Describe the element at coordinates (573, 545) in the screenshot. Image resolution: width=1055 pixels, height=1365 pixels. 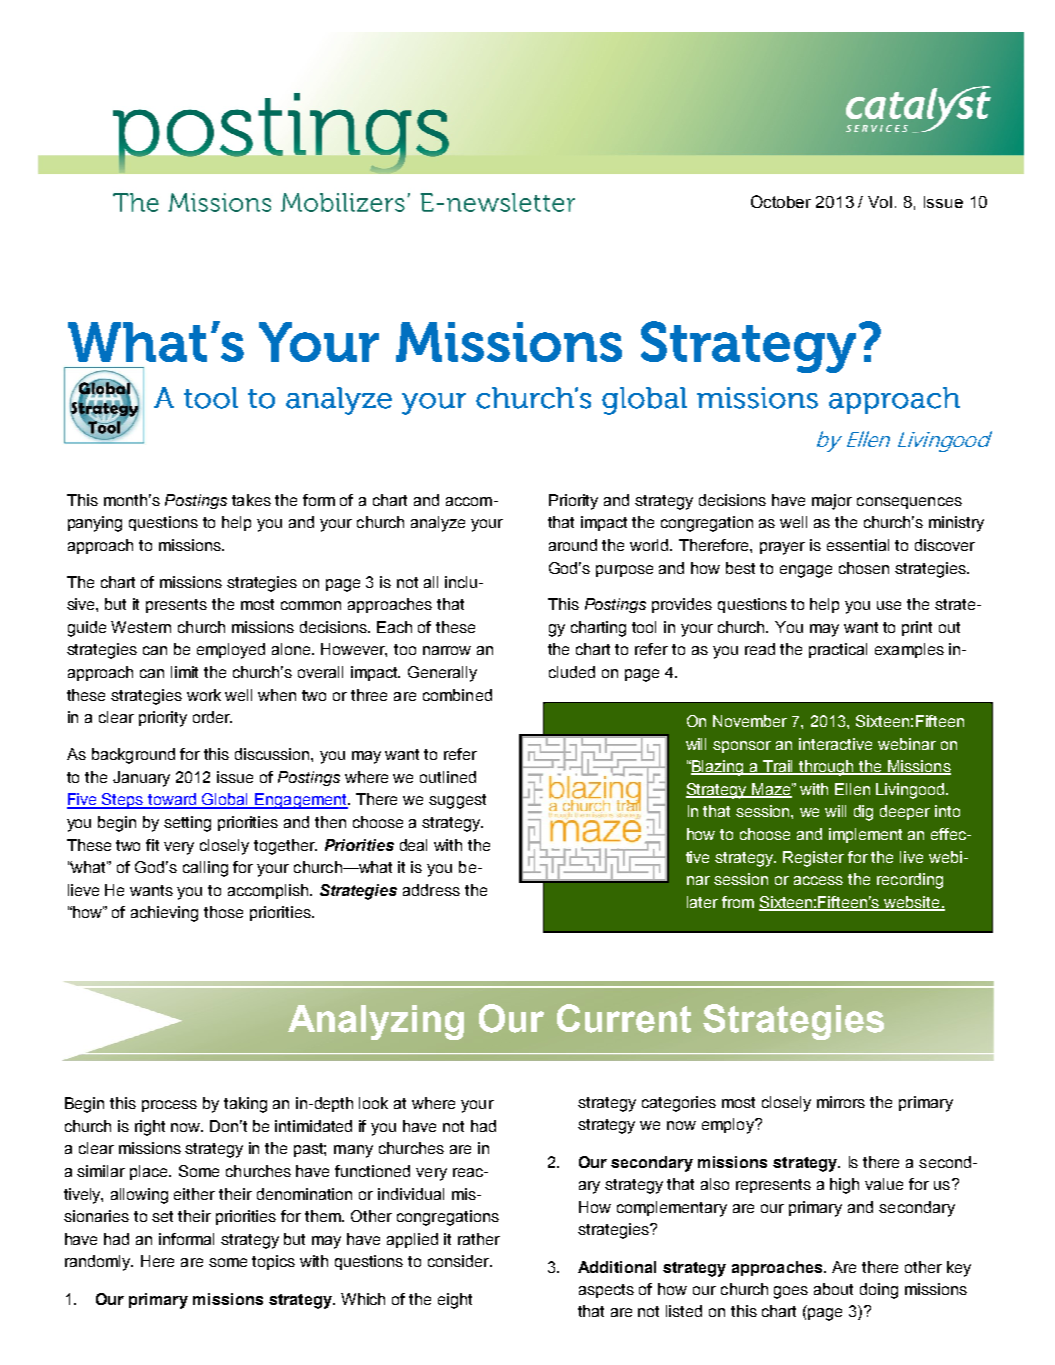
I see `around` at that location.
